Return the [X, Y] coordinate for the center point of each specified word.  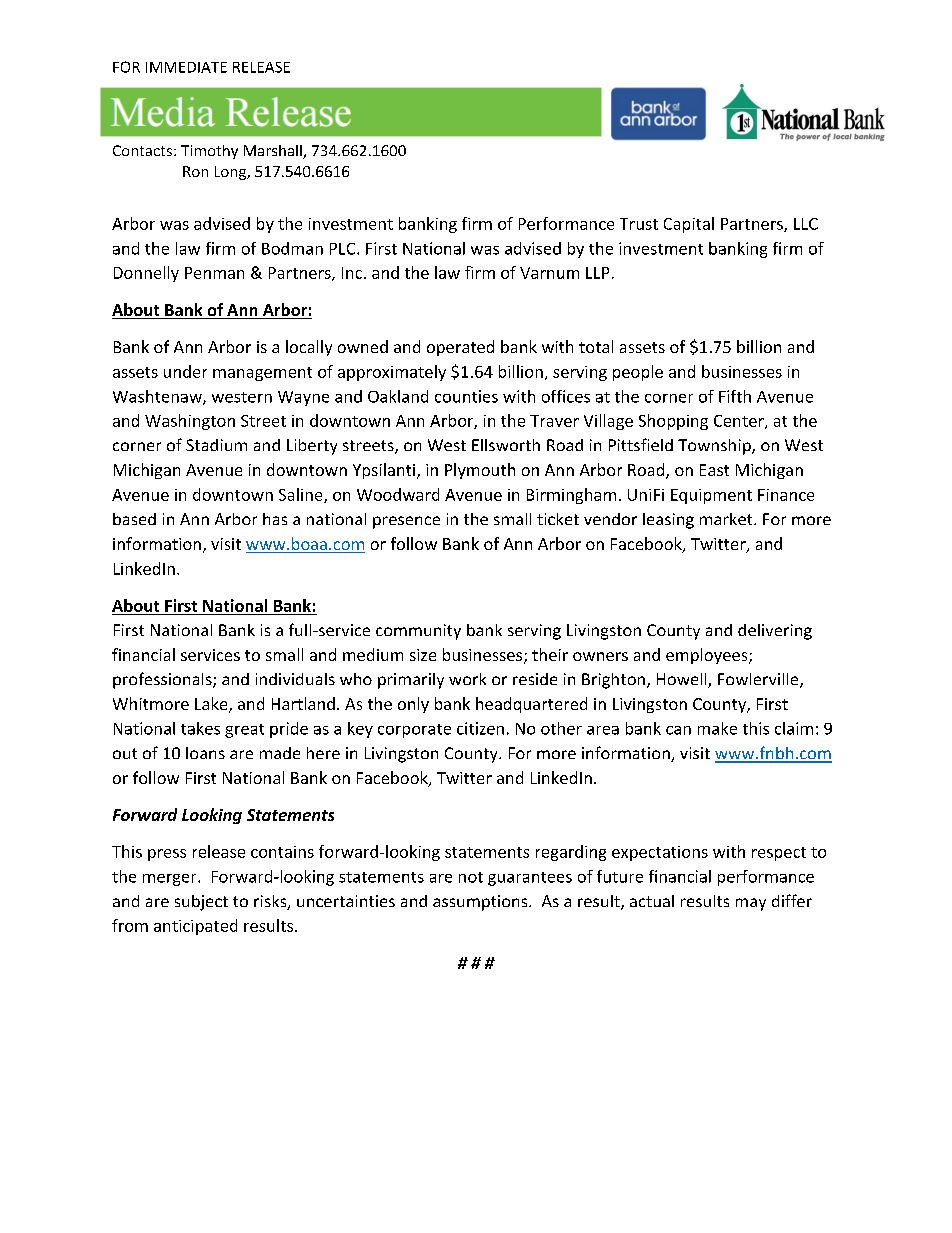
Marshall [274, 152]
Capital [689, 225]
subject [201, 903]
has [275, 519]
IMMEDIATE [186, 67]
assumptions [481, 903]
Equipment [711, 496]
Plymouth [480, 471]
